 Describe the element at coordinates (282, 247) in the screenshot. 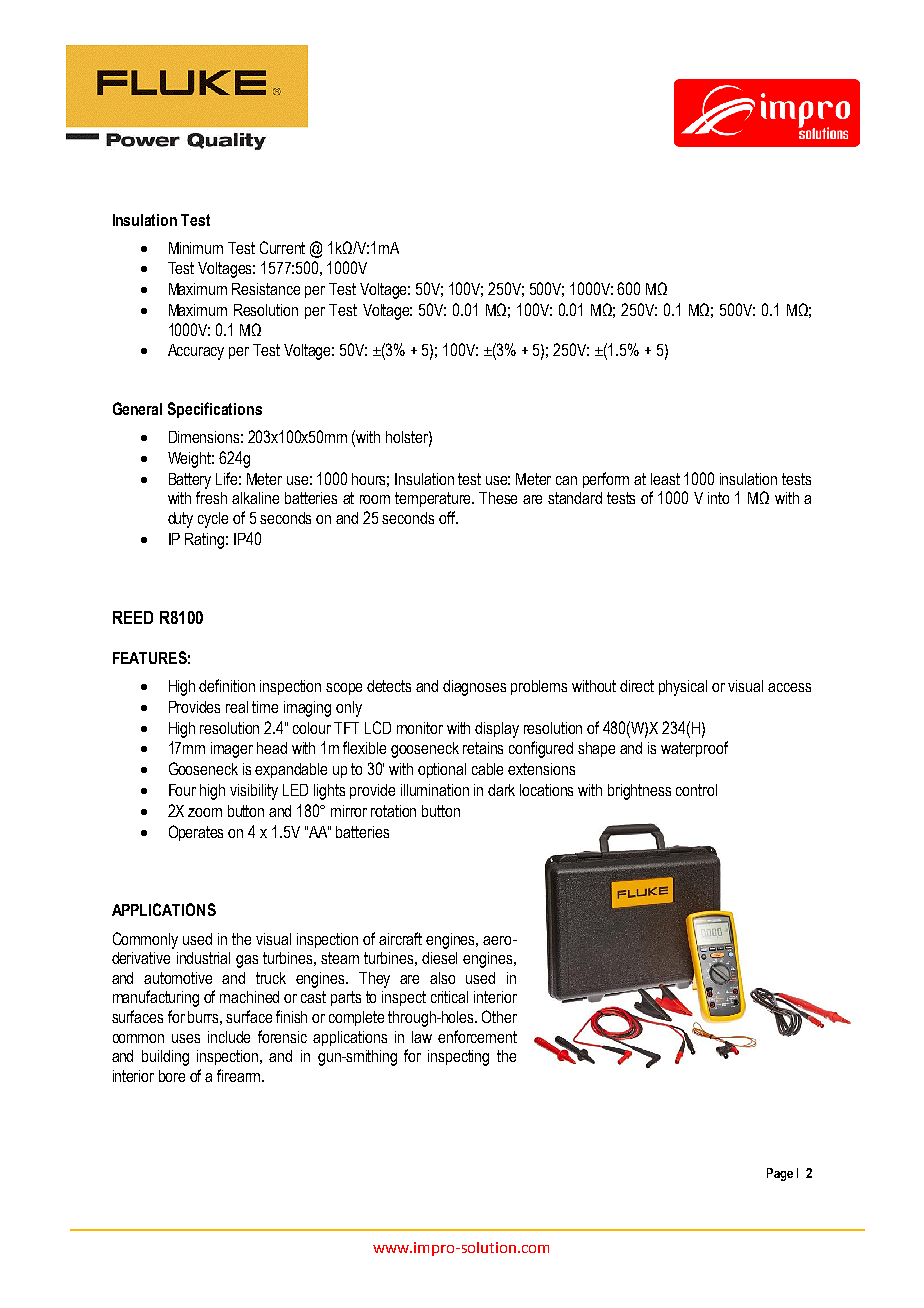

I see `Current` at that location.
